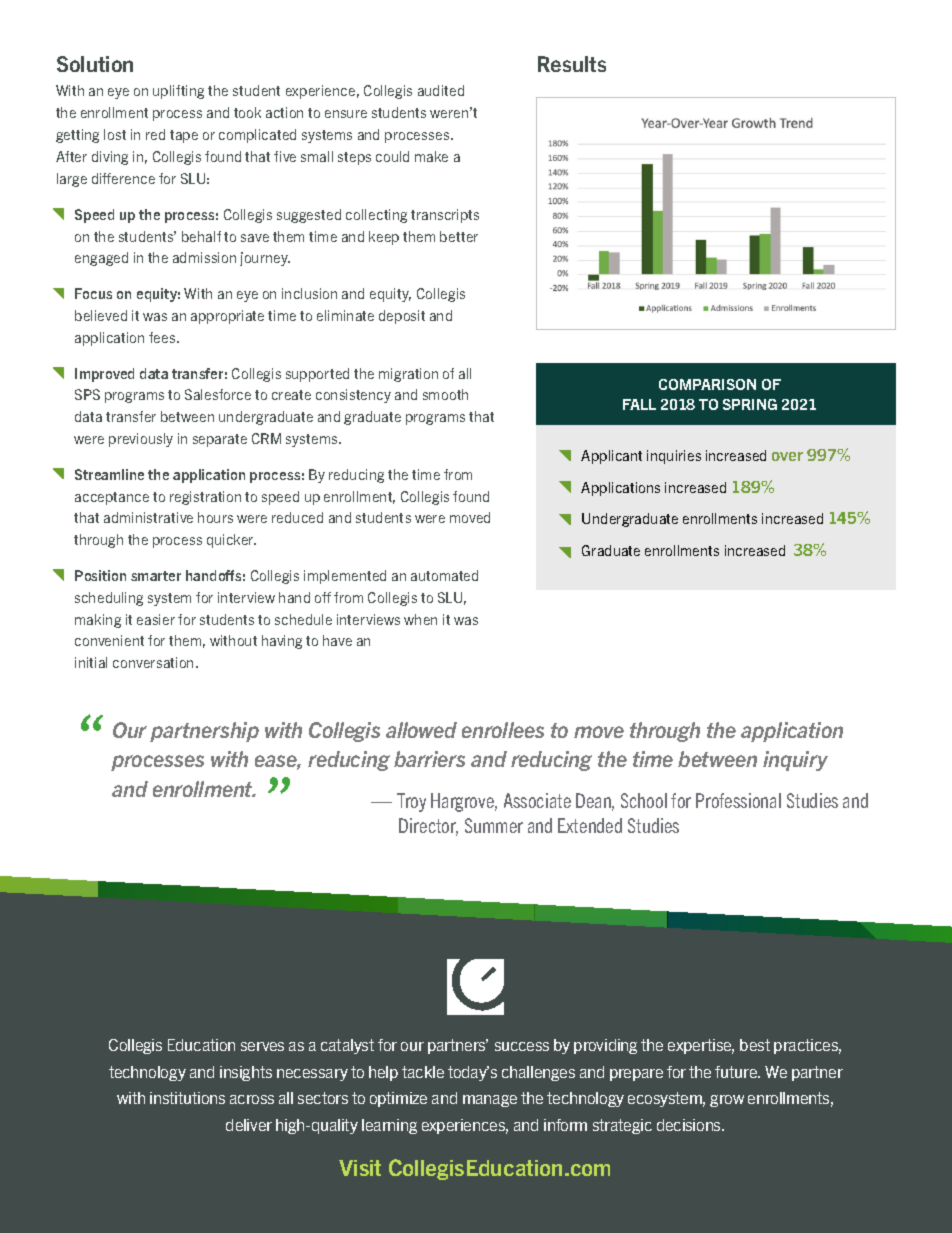 This screenshot has width=952, height=1233. Describe the element at coordinates (441, 90) in the screenshot. I see `audited` at that location.
